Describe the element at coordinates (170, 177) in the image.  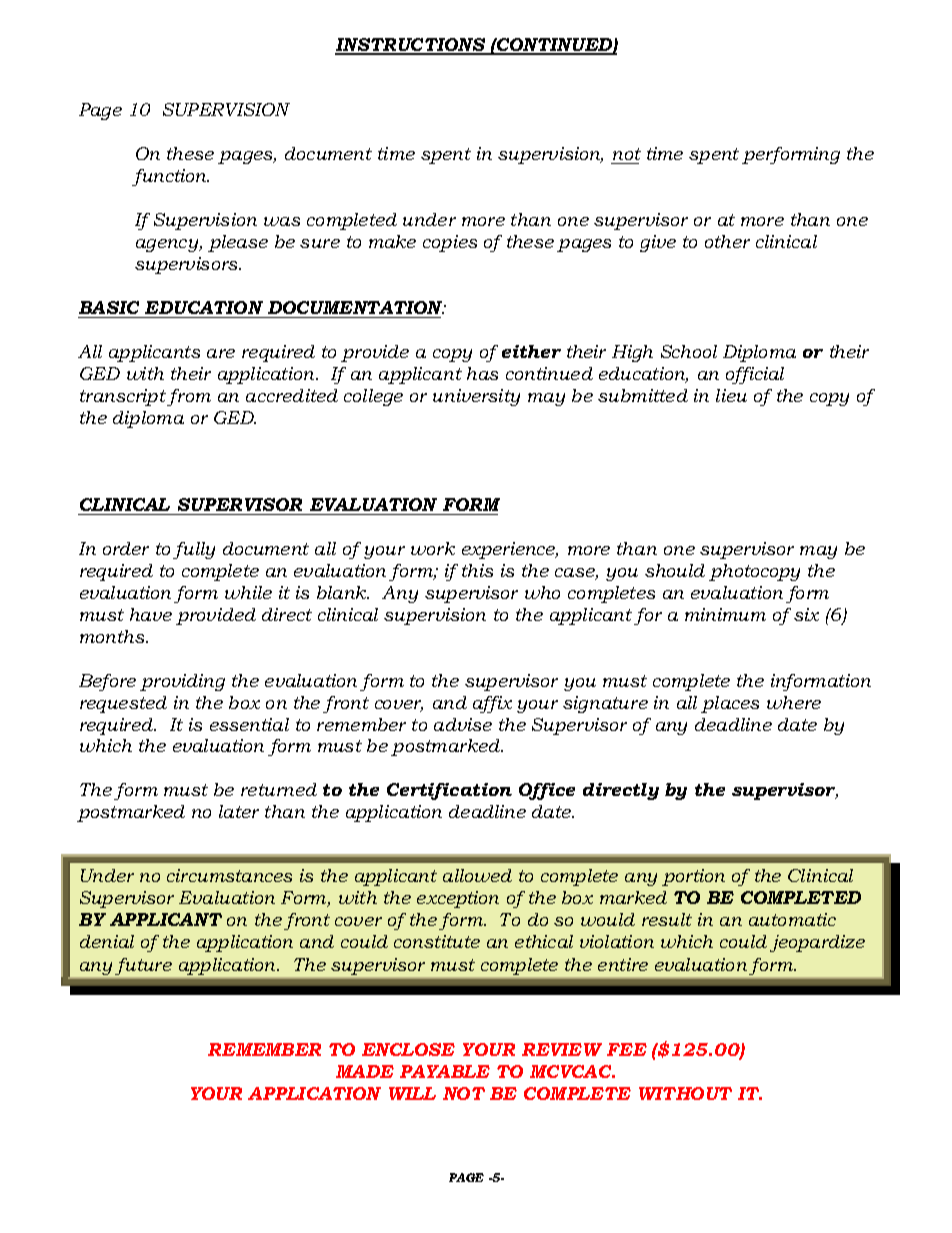
I see `function` at that location.
